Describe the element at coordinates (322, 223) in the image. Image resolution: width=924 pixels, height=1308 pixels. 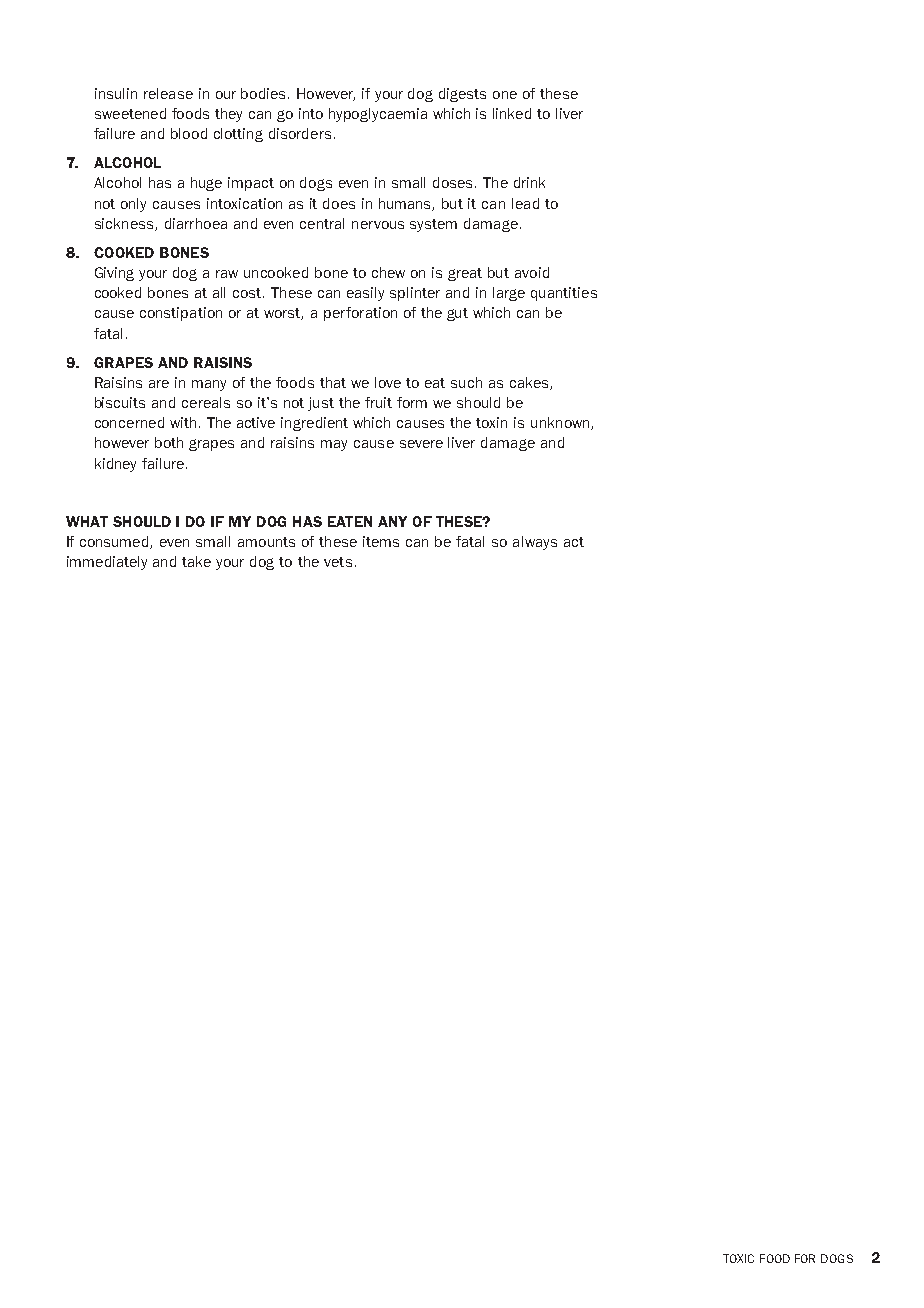
I see `central` at that location.
